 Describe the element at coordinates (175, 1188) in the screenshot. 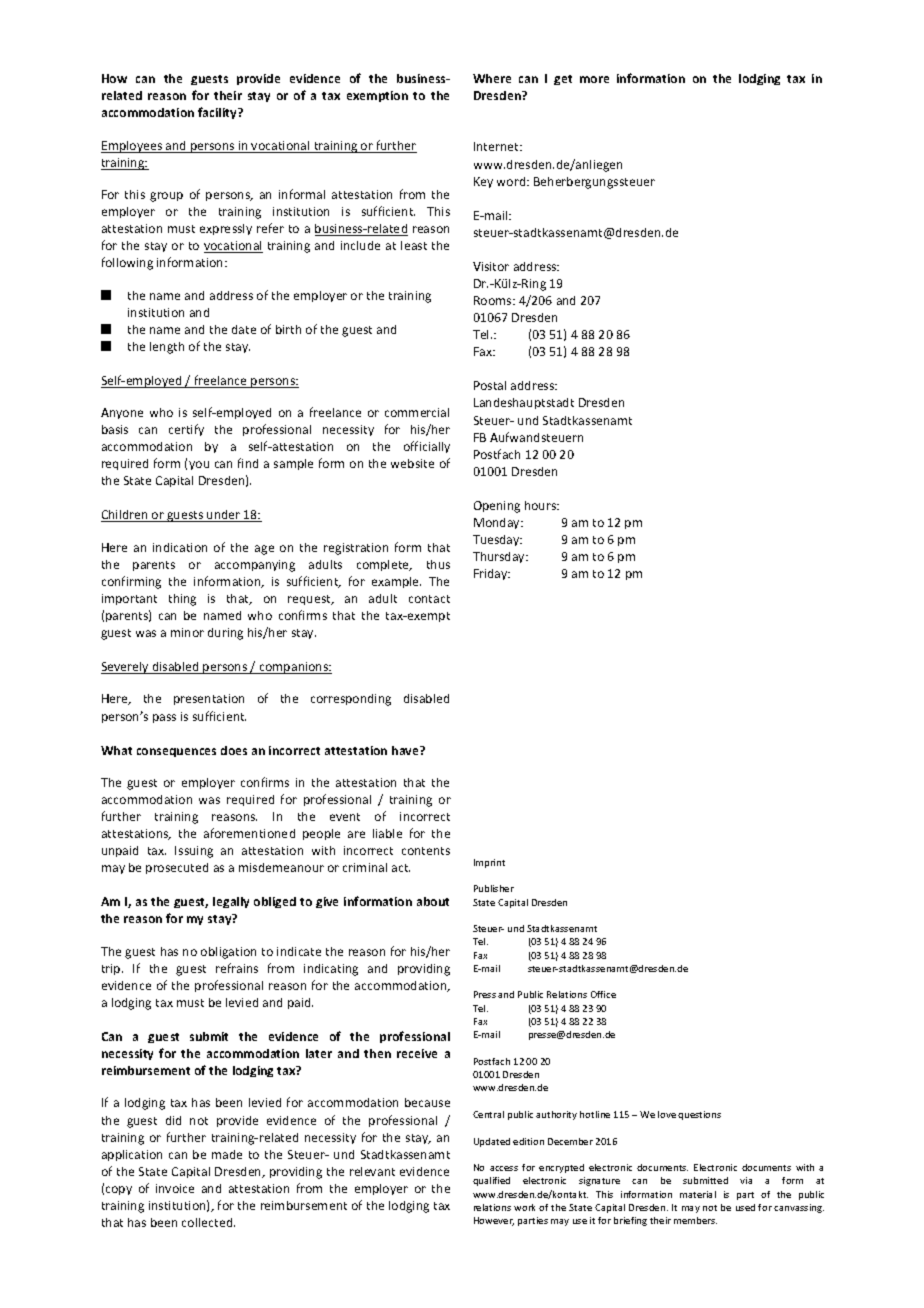

I see `invoice` at that location.
